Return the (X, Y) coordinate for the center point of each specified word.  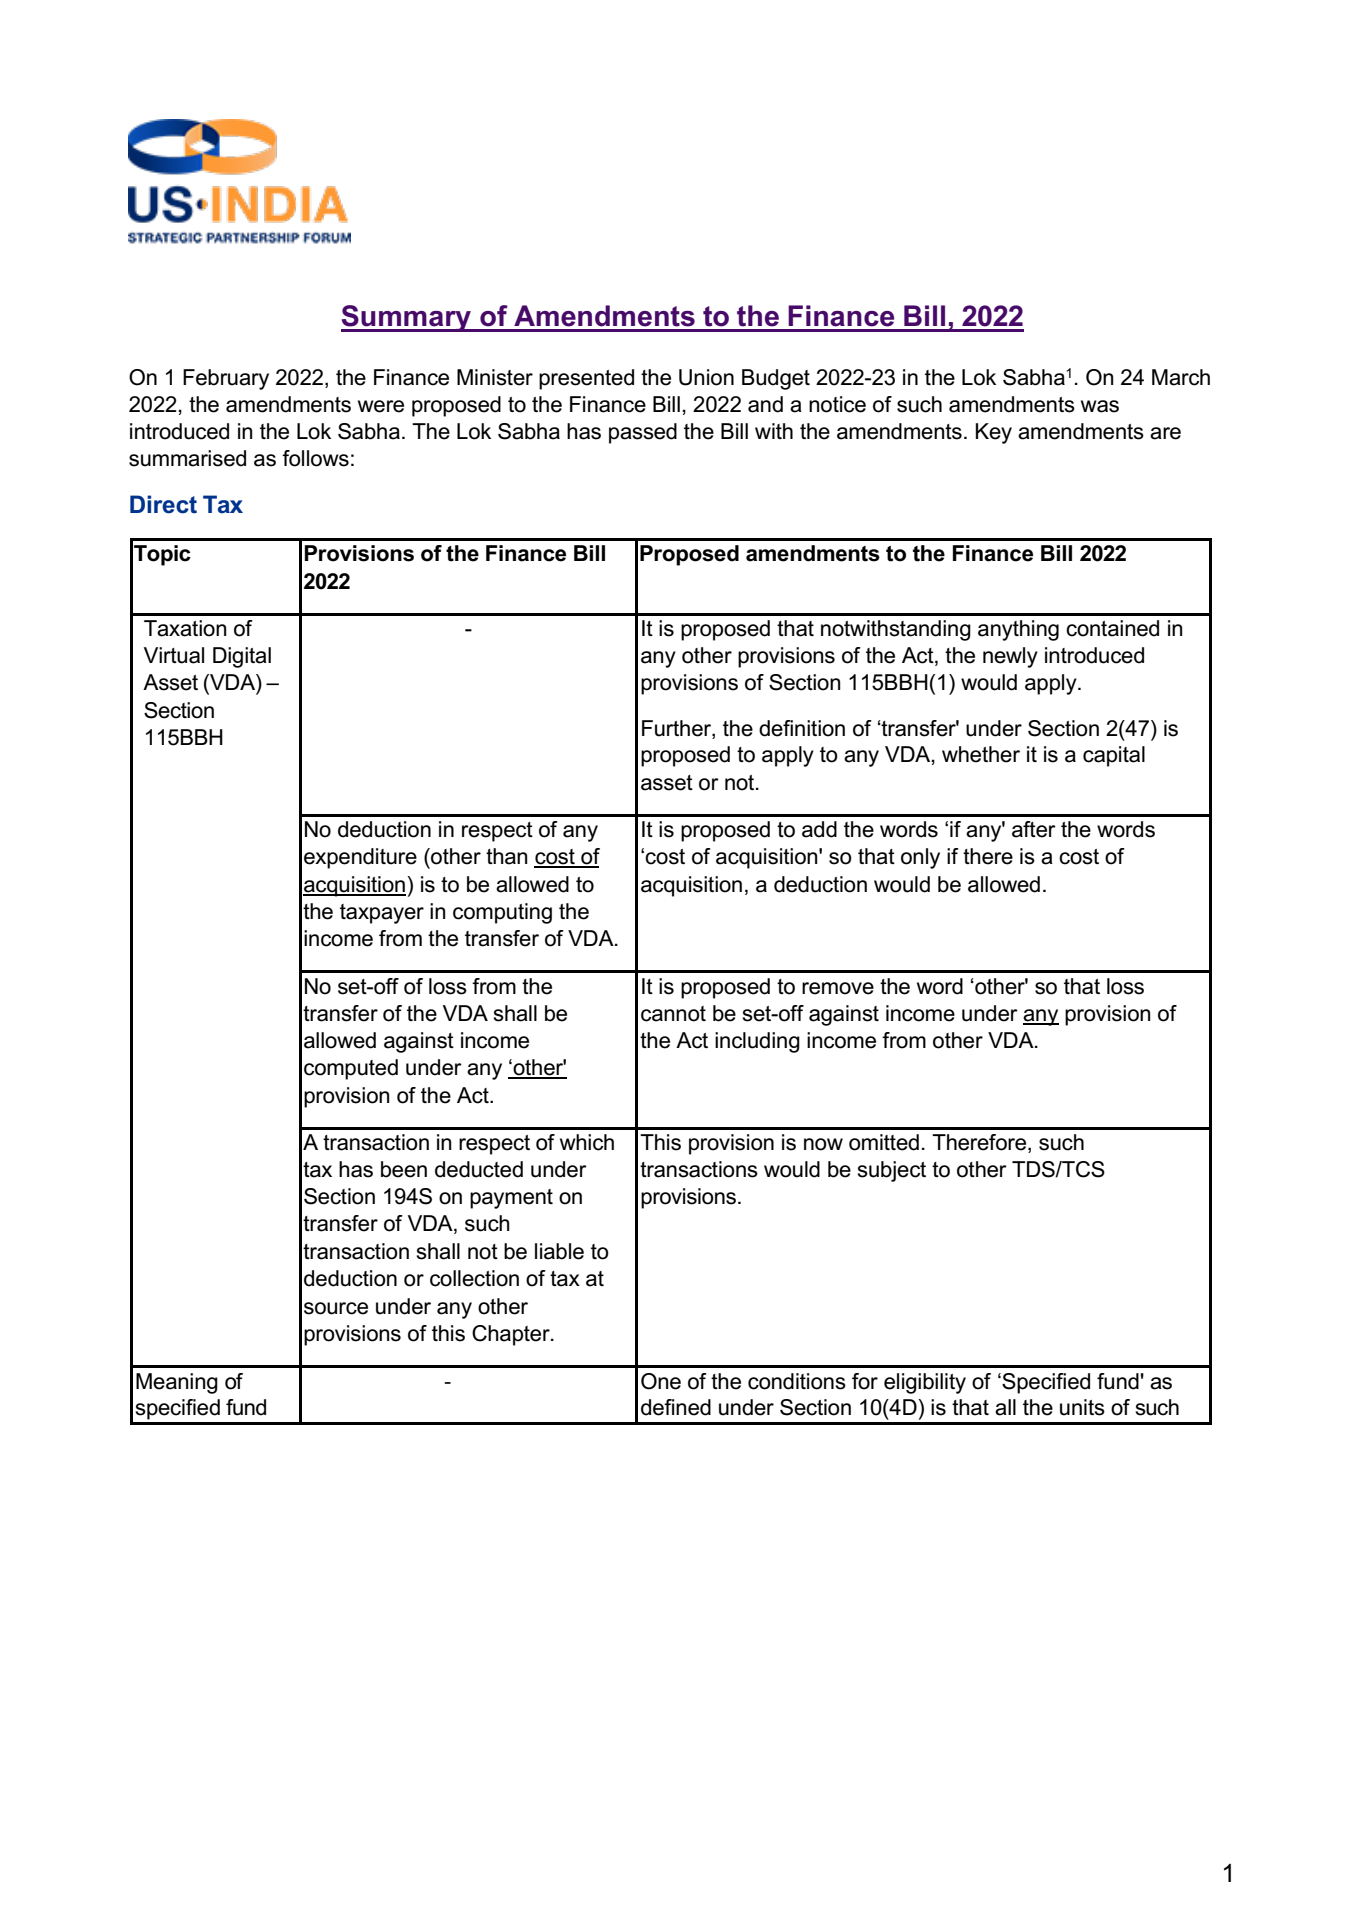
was (1100, 406)
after (1034, 829)
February (226, 379)
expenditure (360, 858)
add (819, 829)
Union (706, 377)
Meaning (177, 1383)
